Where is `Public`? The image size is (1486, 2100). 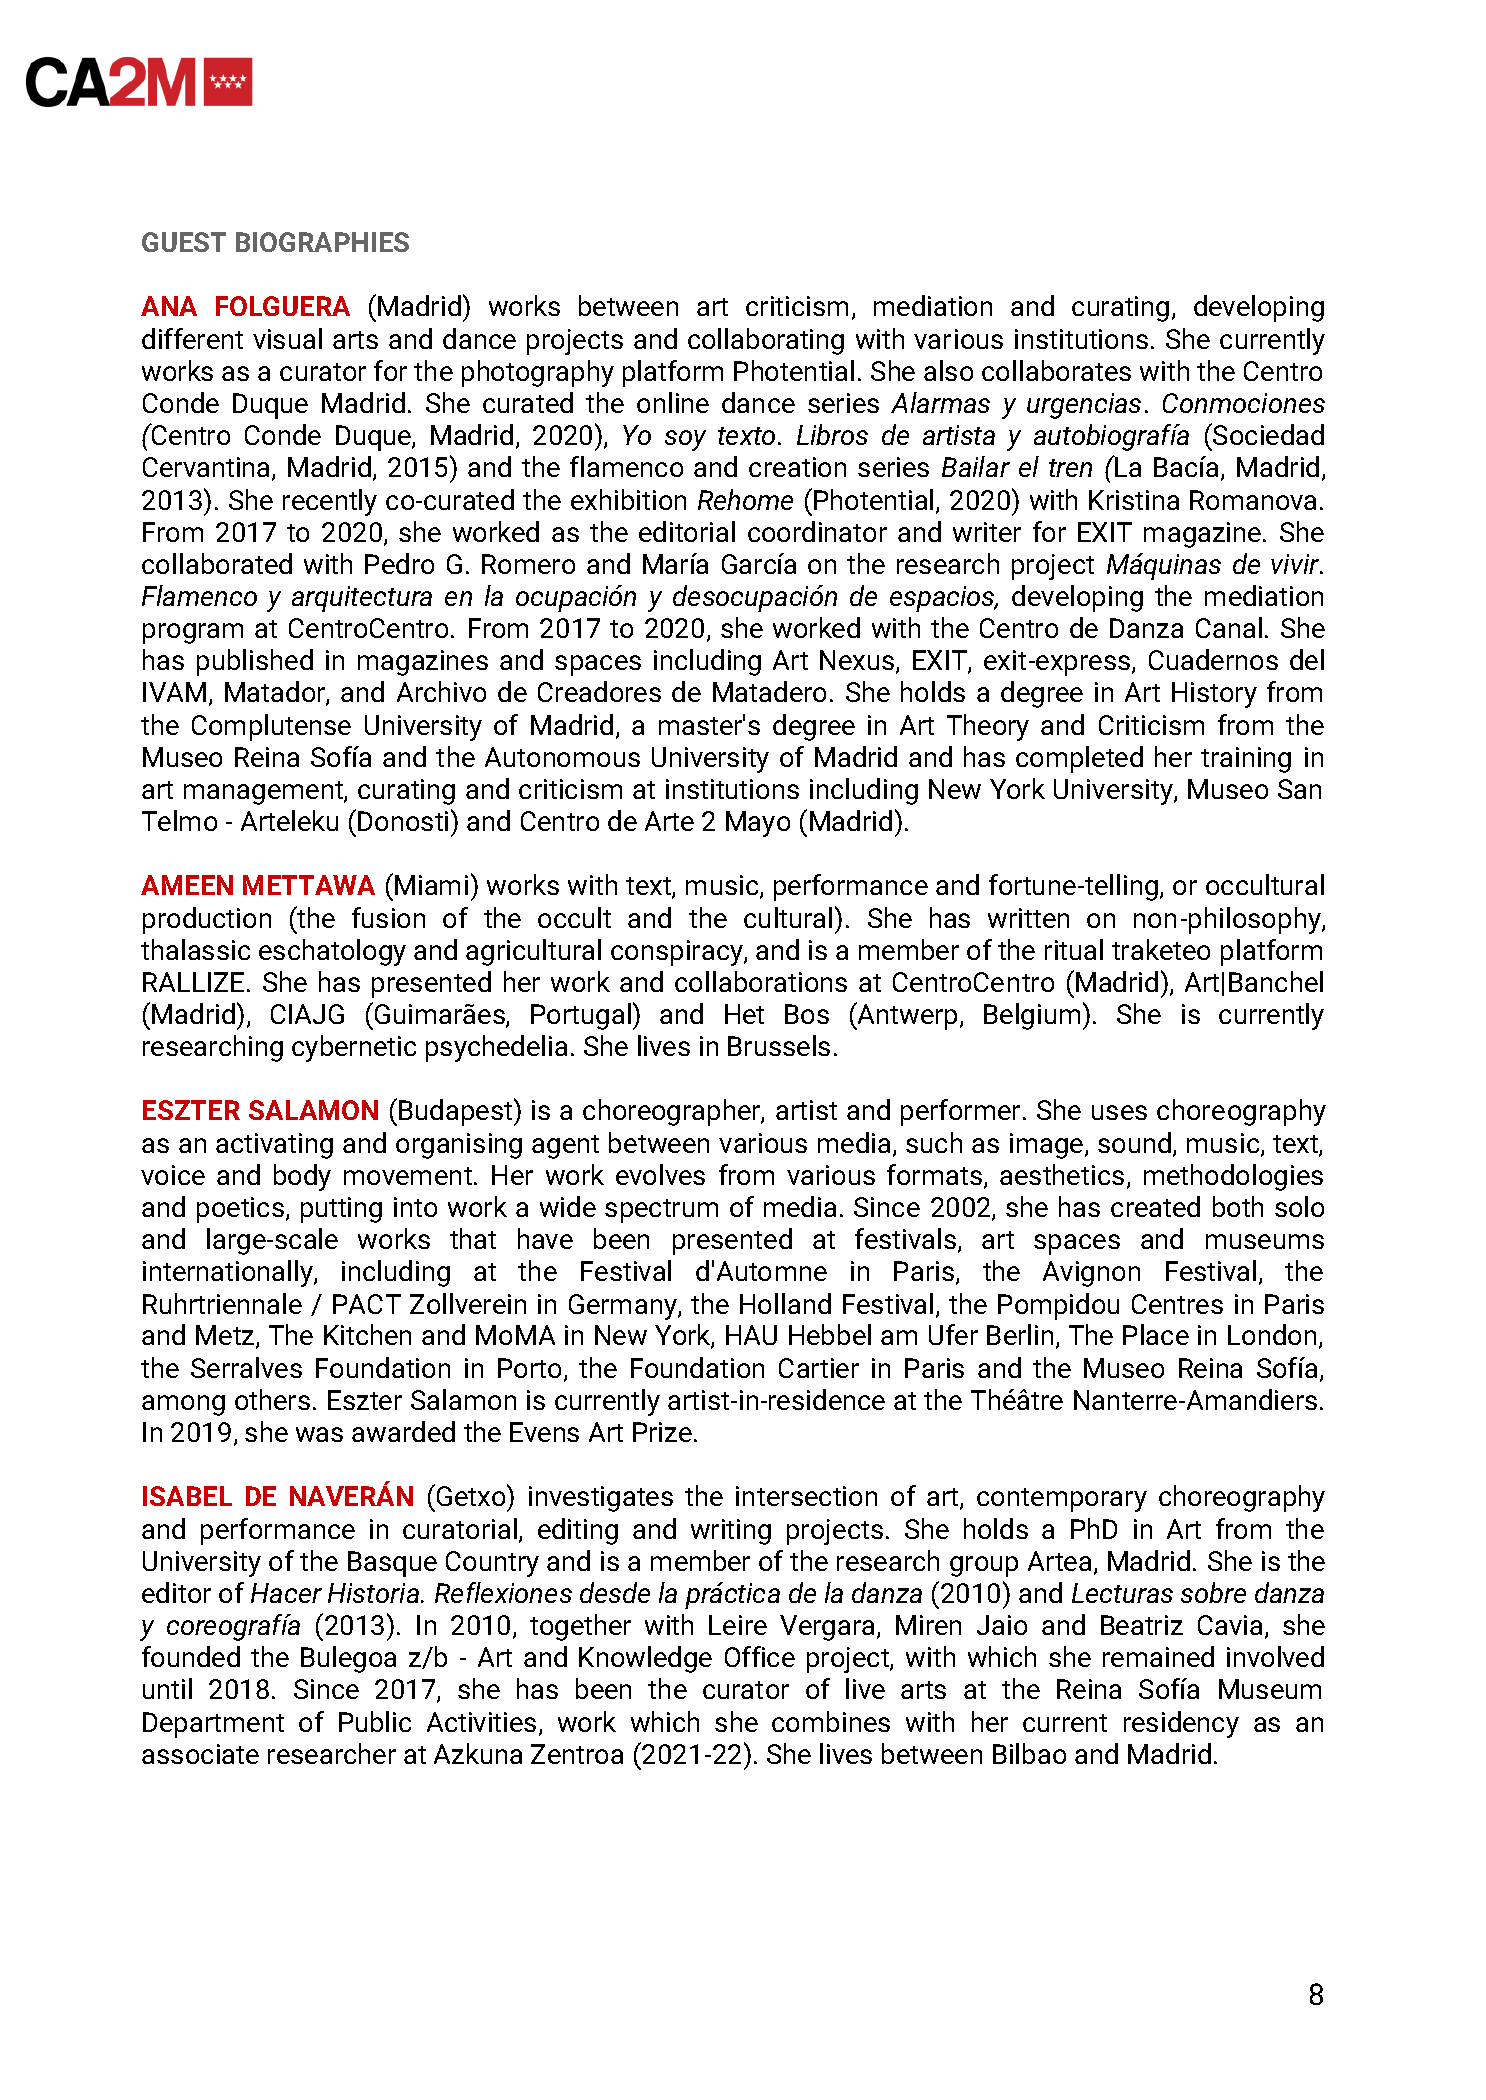
Public is located at coordinates (375, 1721).
